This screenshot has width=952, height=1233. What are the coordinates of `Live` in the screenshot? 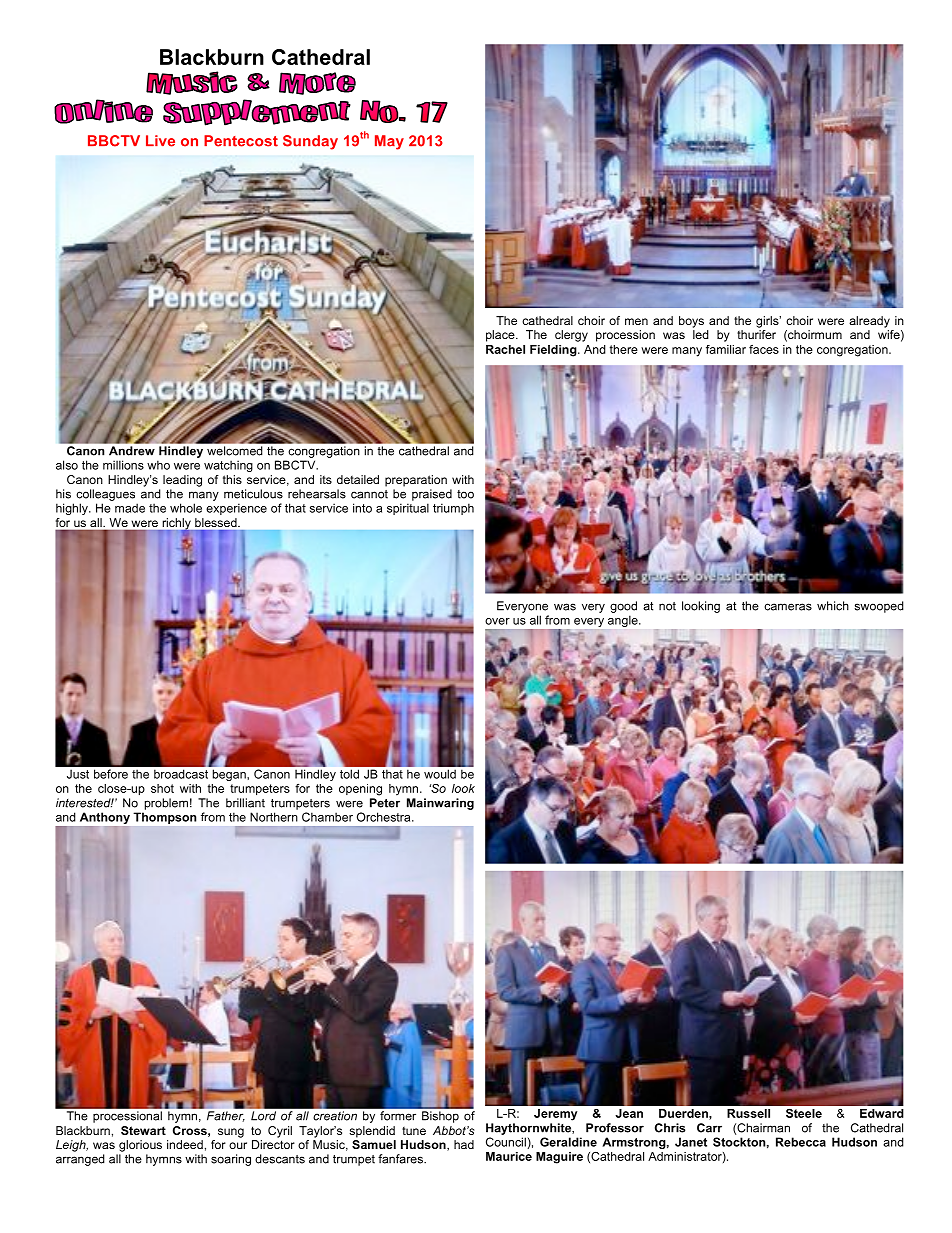 It's located at (160, 141).
